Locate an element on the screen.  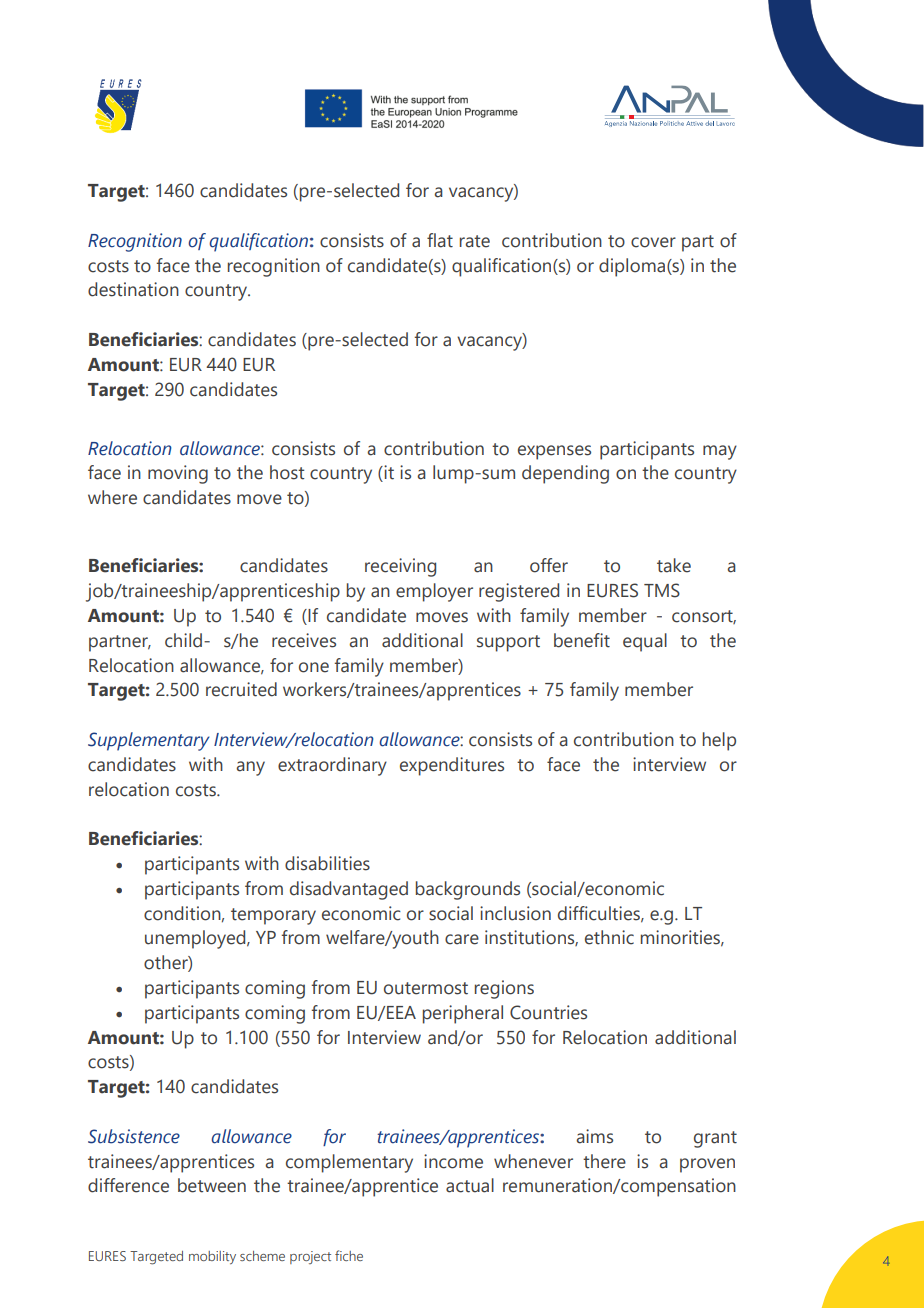
actual is located at coordinates (470, 1185).
